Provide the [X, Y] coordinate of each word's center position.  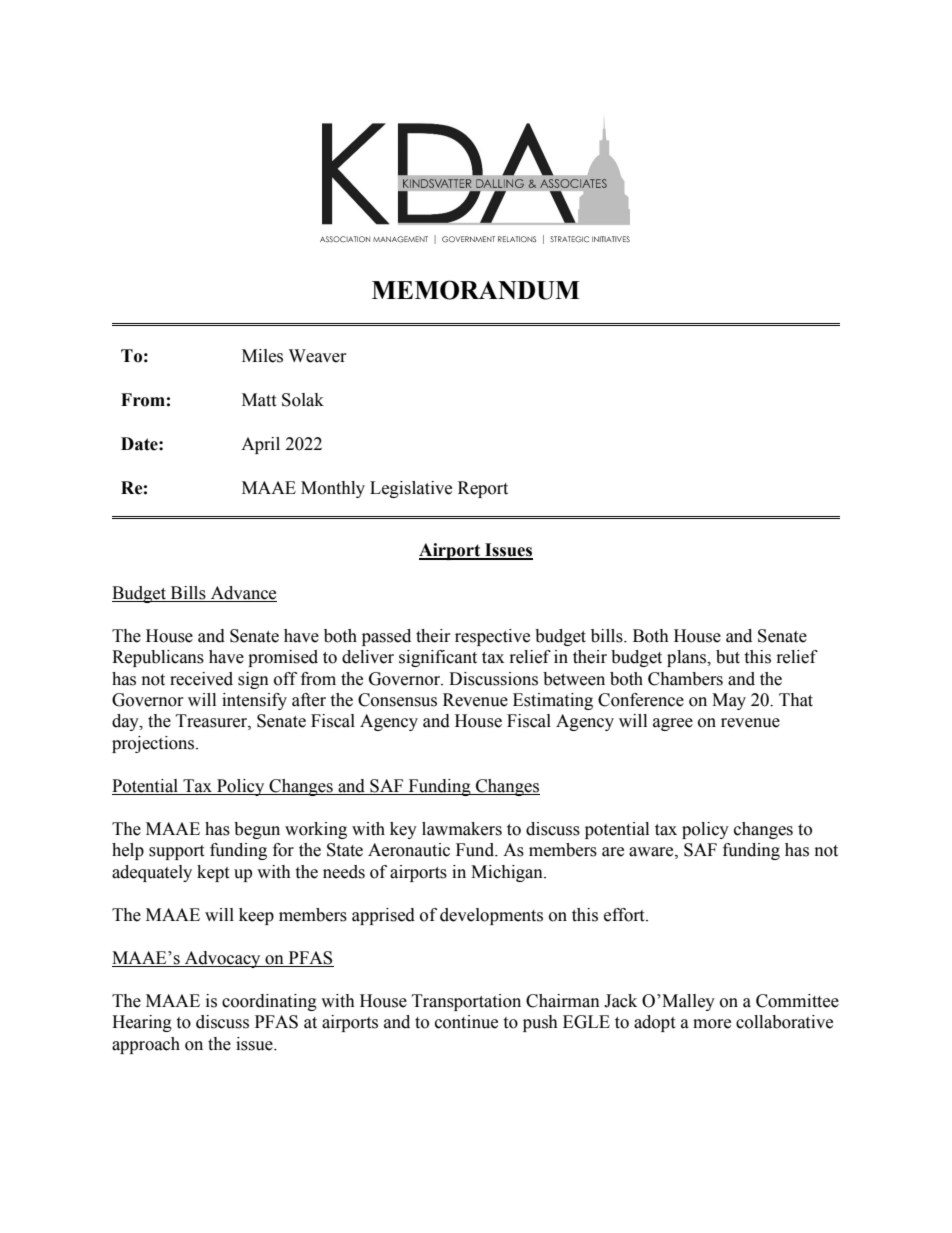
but [728, 657]
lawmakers [462, 829]
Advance [243, 593]
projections [154, 744]
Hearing [142, 1023]
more [712, 1024]
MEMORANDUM [476, 290]
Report [483, 489]
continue [466, 1022]
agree [673, 724]
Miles [262, 356]
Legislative [411, 489]
